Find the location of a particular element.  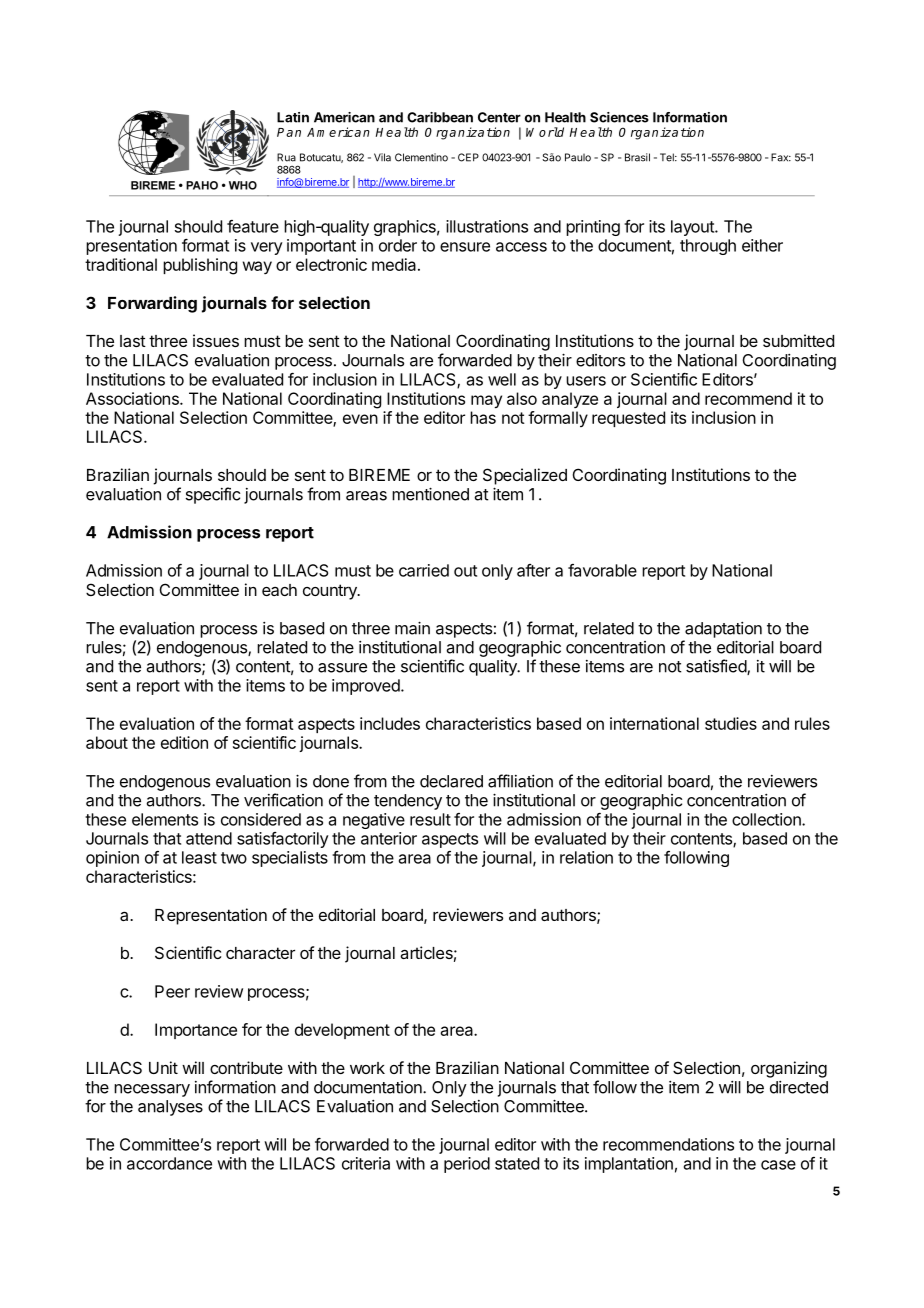

adaptation is located at coordinates (723, 630).
